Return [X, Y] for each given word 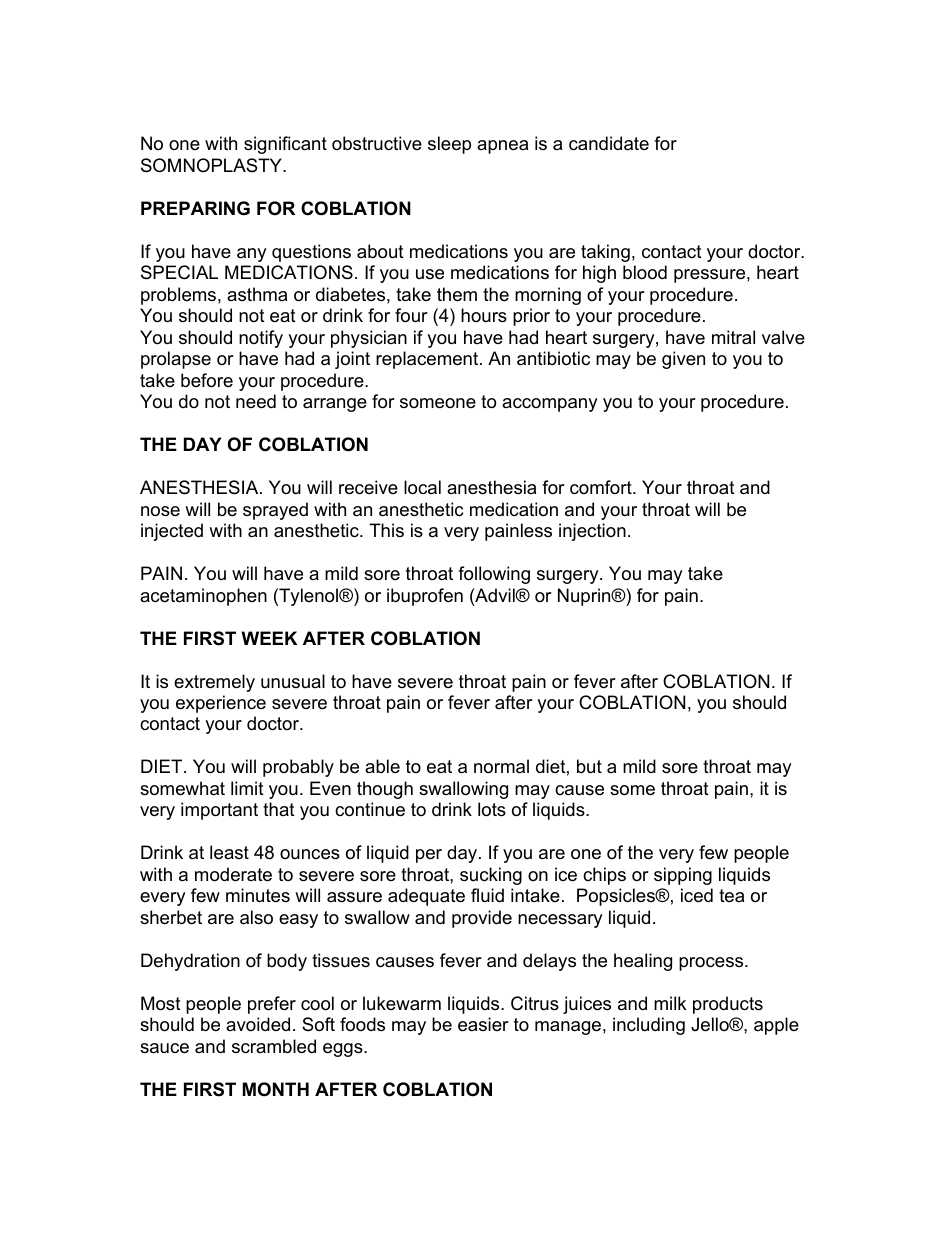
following [494, 575]
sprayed [275, 511]
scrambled [274, 1046]
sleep [449, 145]
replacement [428, 360]
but [589, 766]
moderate [233, 874]
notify [261, 339]
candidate [609, 143]
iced [697, 895]
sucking [491, 876]
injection [592, 532]
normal [501, 766]
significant [285, 145]
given [683, 360]
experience [221, 704]
